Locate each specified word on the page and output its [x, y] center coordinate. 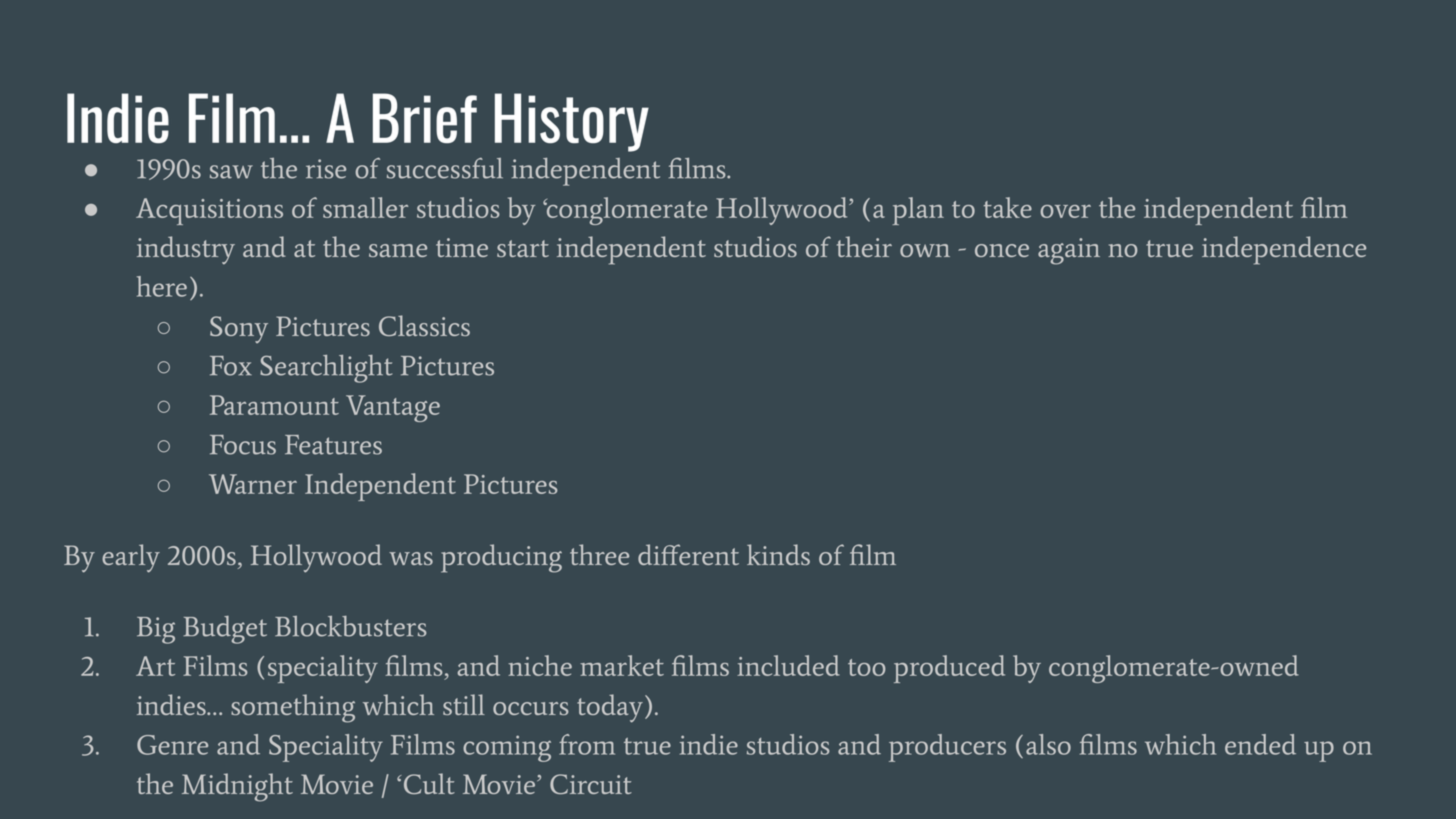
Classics [424, 325]
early [131, 558]
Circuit [591, 784]
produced [949, 669]
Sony [239, 329]
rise [326, 169]
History [572, 122]
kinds [778, 554]
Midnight [237, 787]
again [1069, 251]
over [1065, 211]
